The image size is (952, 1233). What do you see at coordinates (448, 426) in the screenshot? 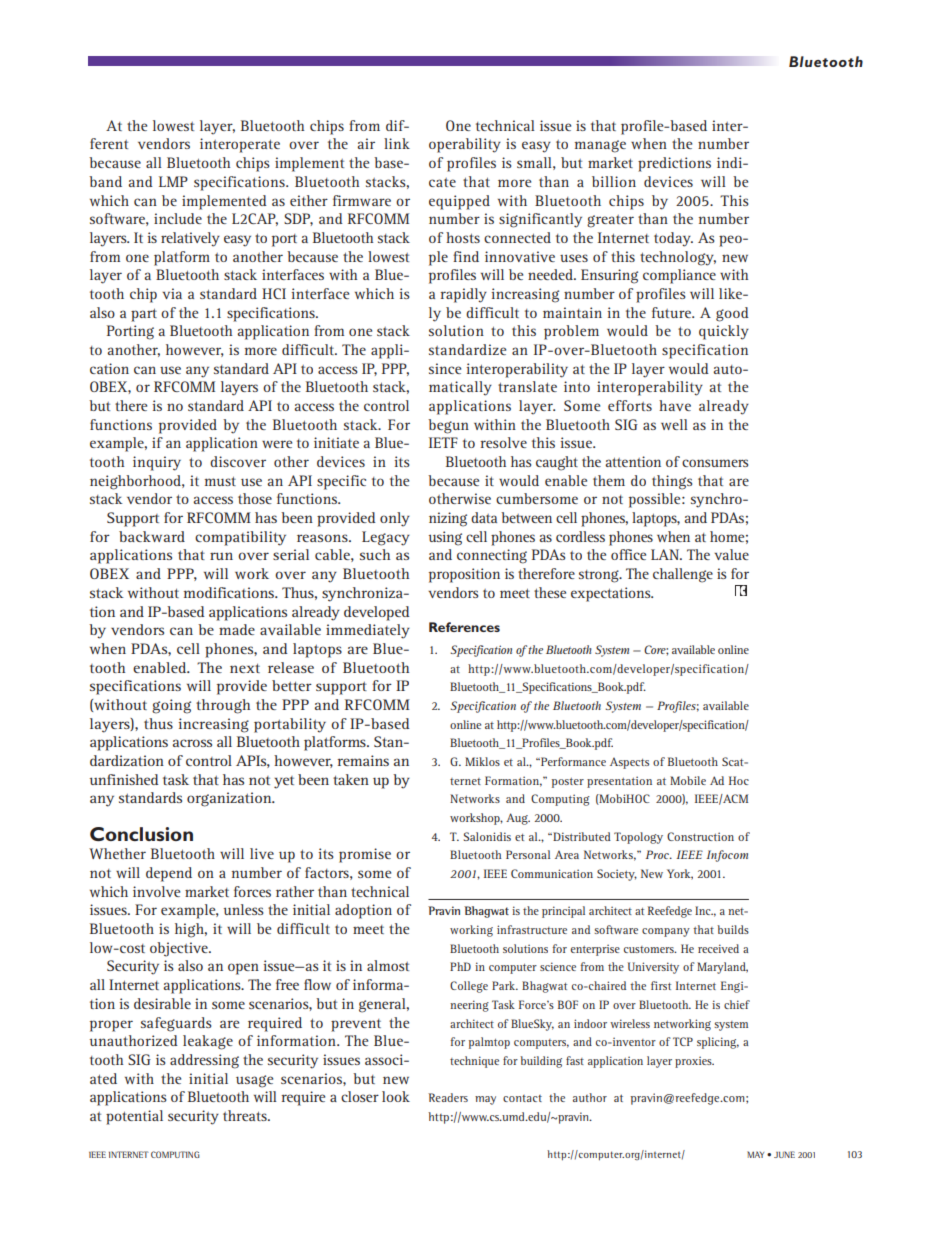
I see `begun` at bounding box center [448, 426].
